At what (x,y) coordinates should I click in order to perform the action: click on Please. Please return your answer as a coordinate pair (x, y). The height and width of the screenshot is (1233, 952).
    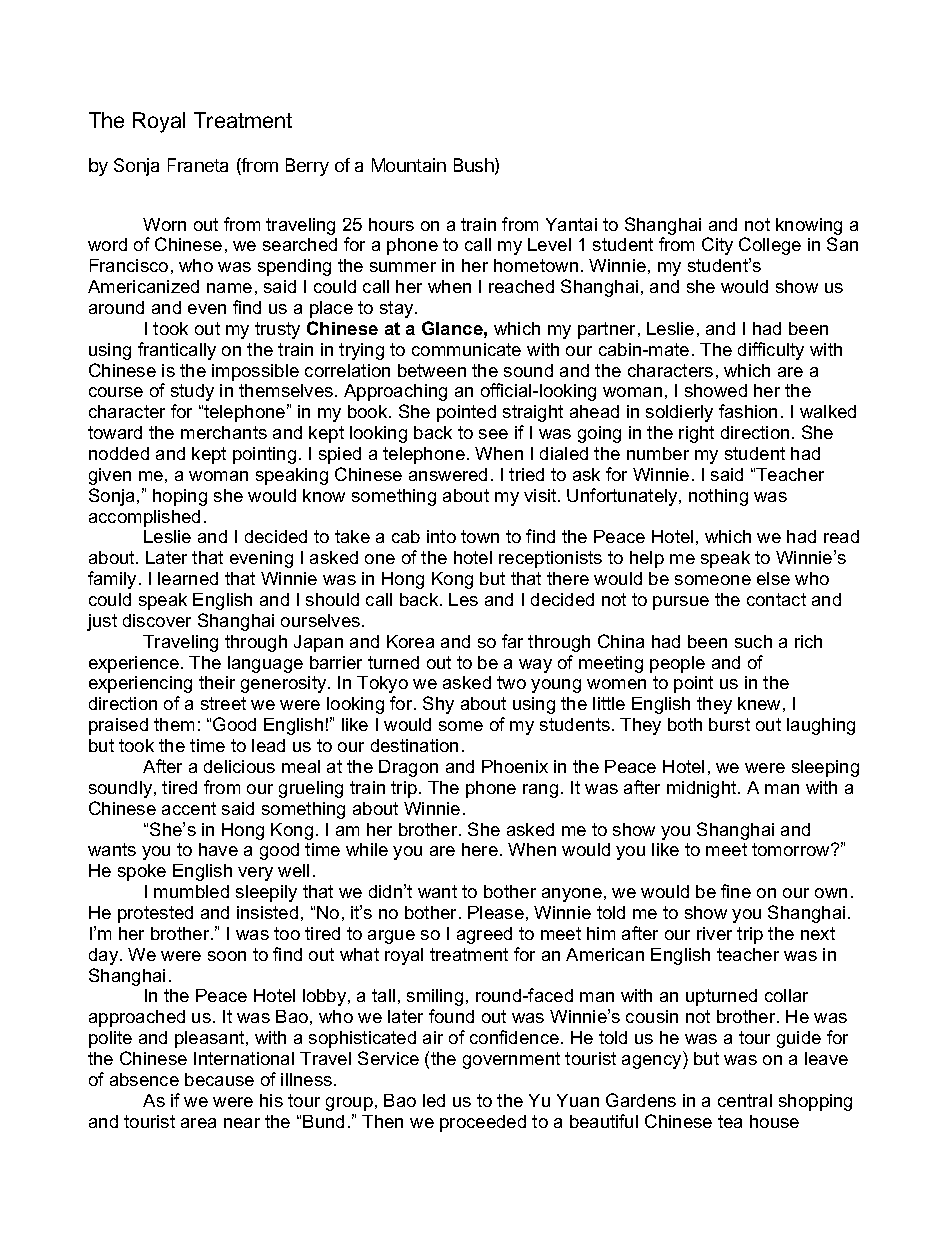
    Looking at the image, I should click on (496, 912).
